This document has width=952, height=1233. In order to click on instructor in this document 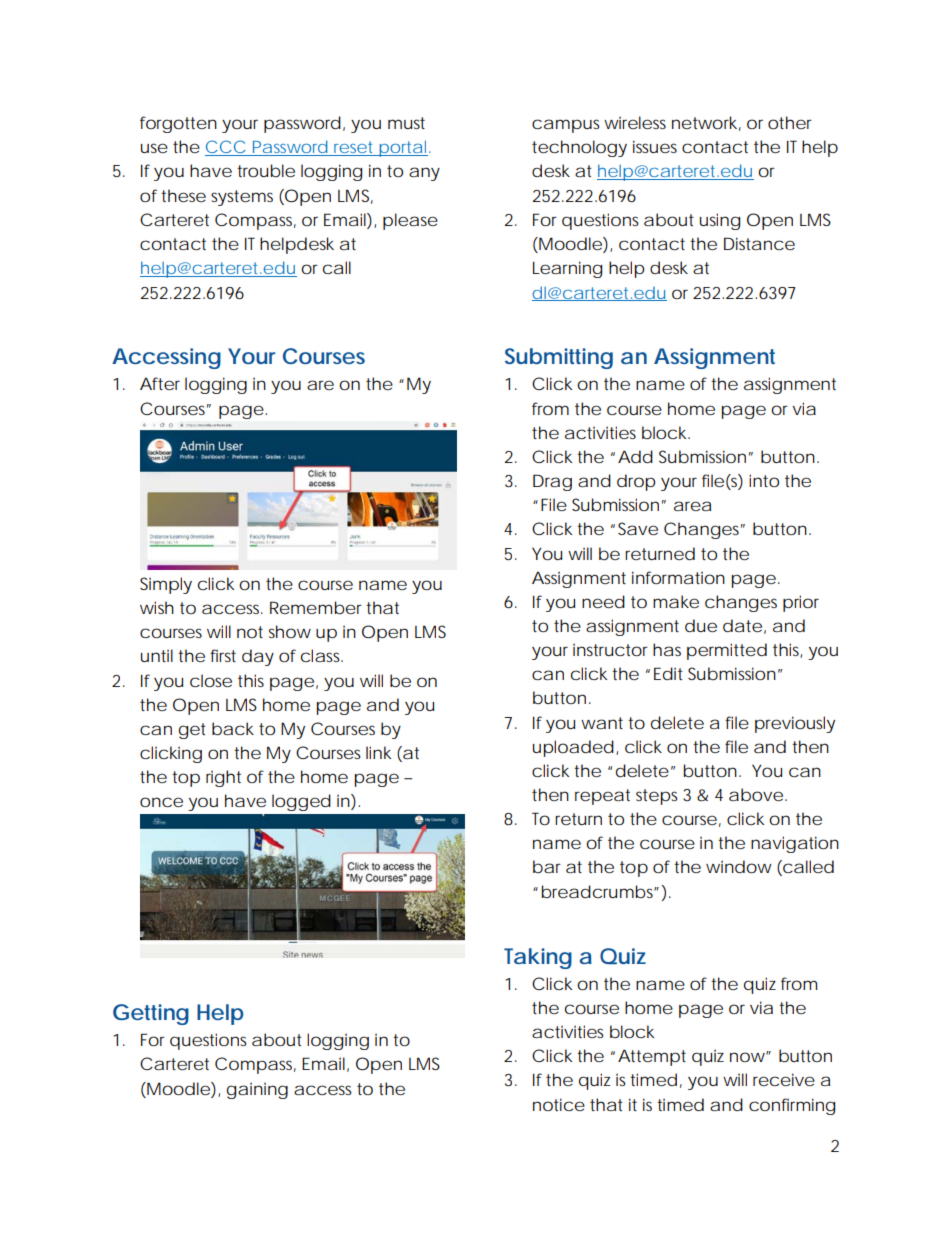, I will do `click(610, 650)`.
